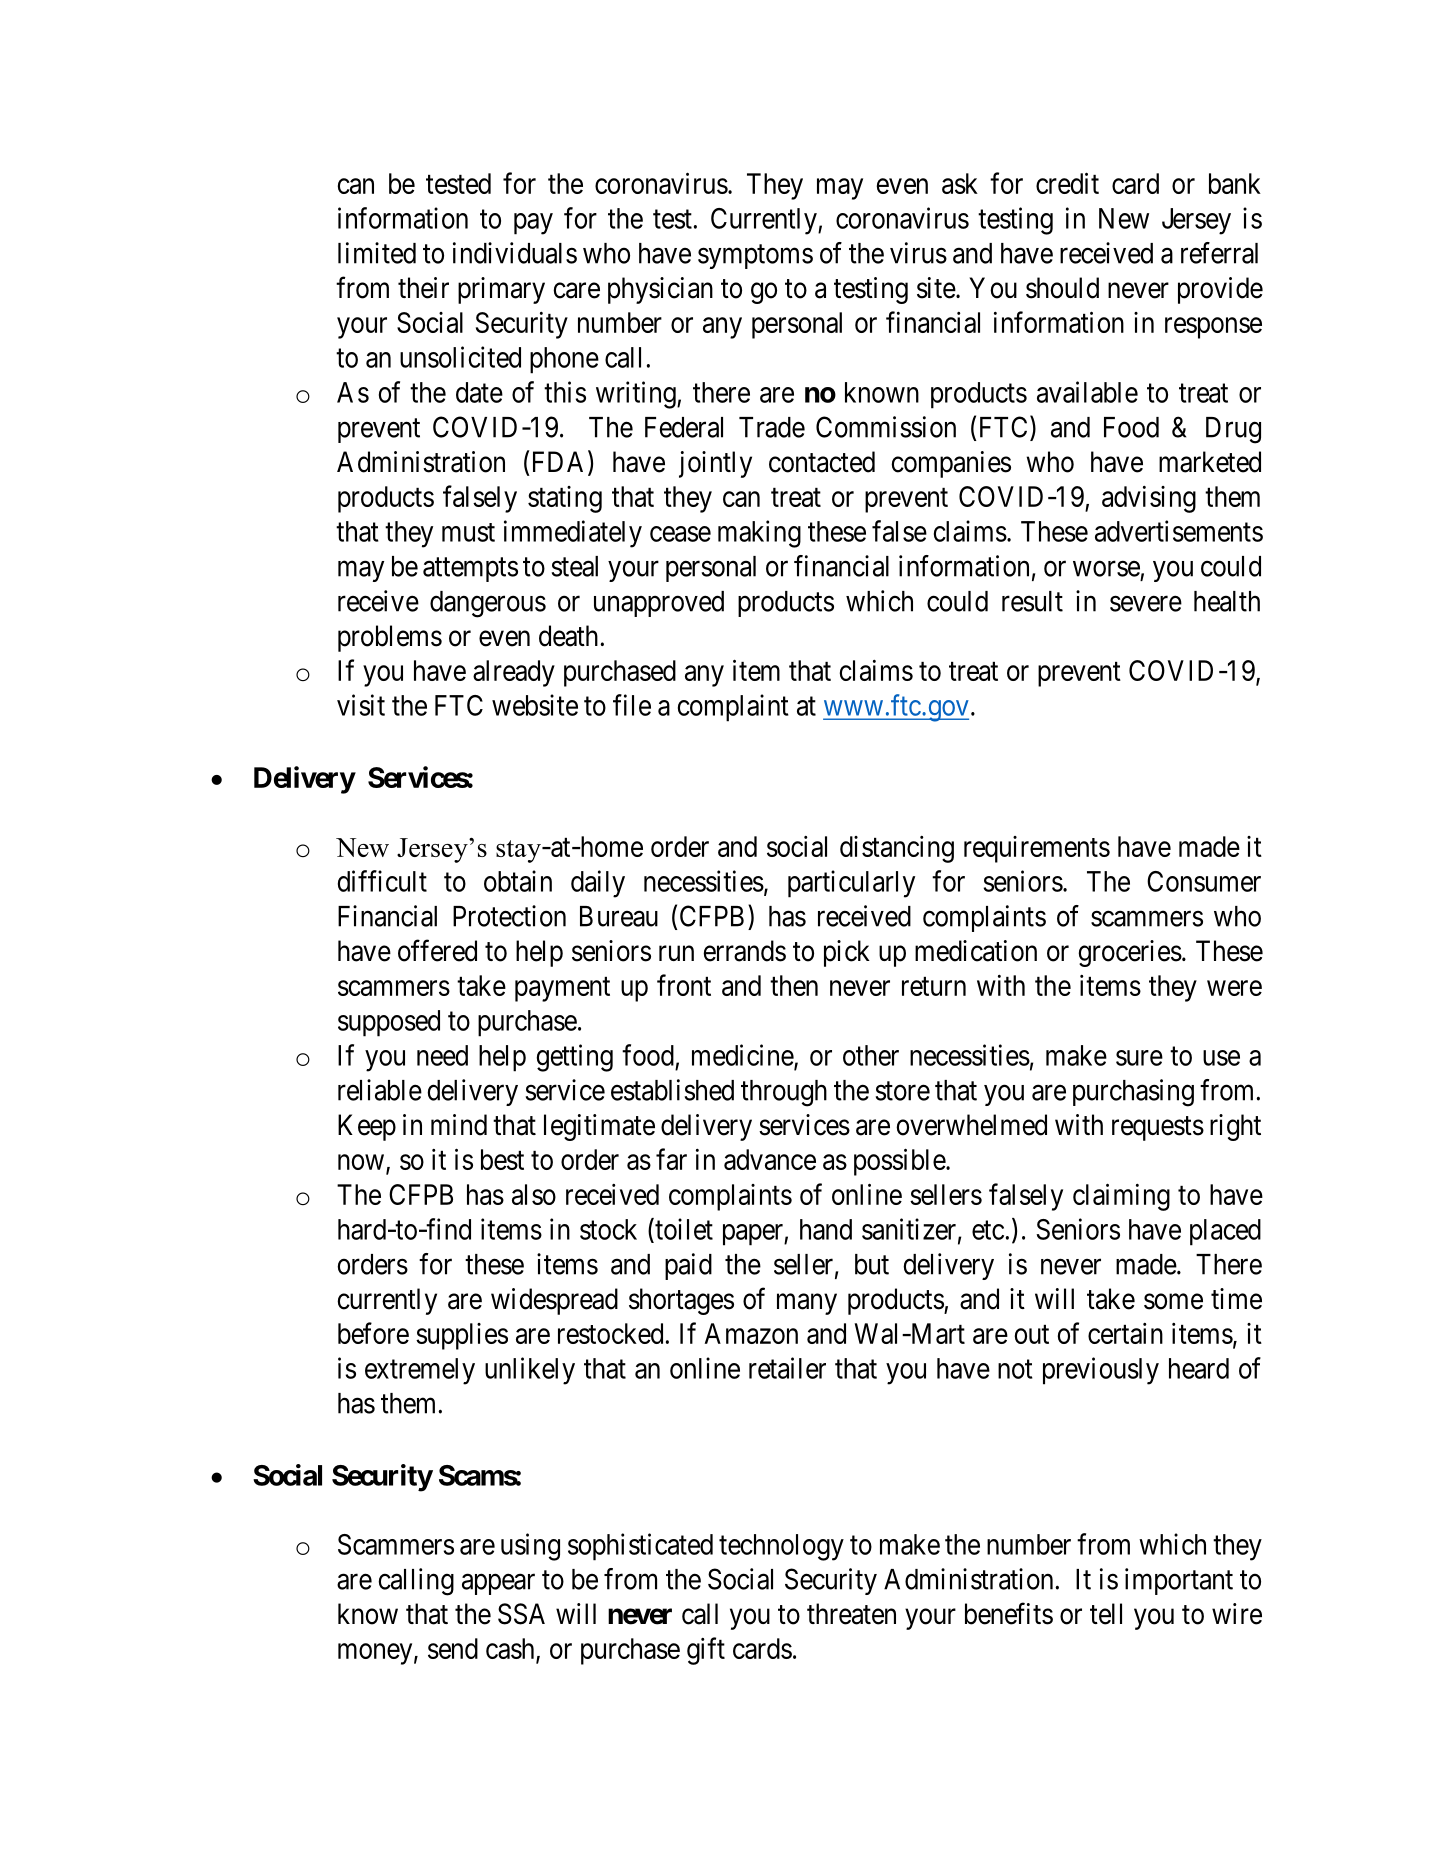 The image size is (1430, 1850). What do you see at coordinates (1130, 953) in the screenshot?
I see `groceries` at bounding box center [1130, 953].
